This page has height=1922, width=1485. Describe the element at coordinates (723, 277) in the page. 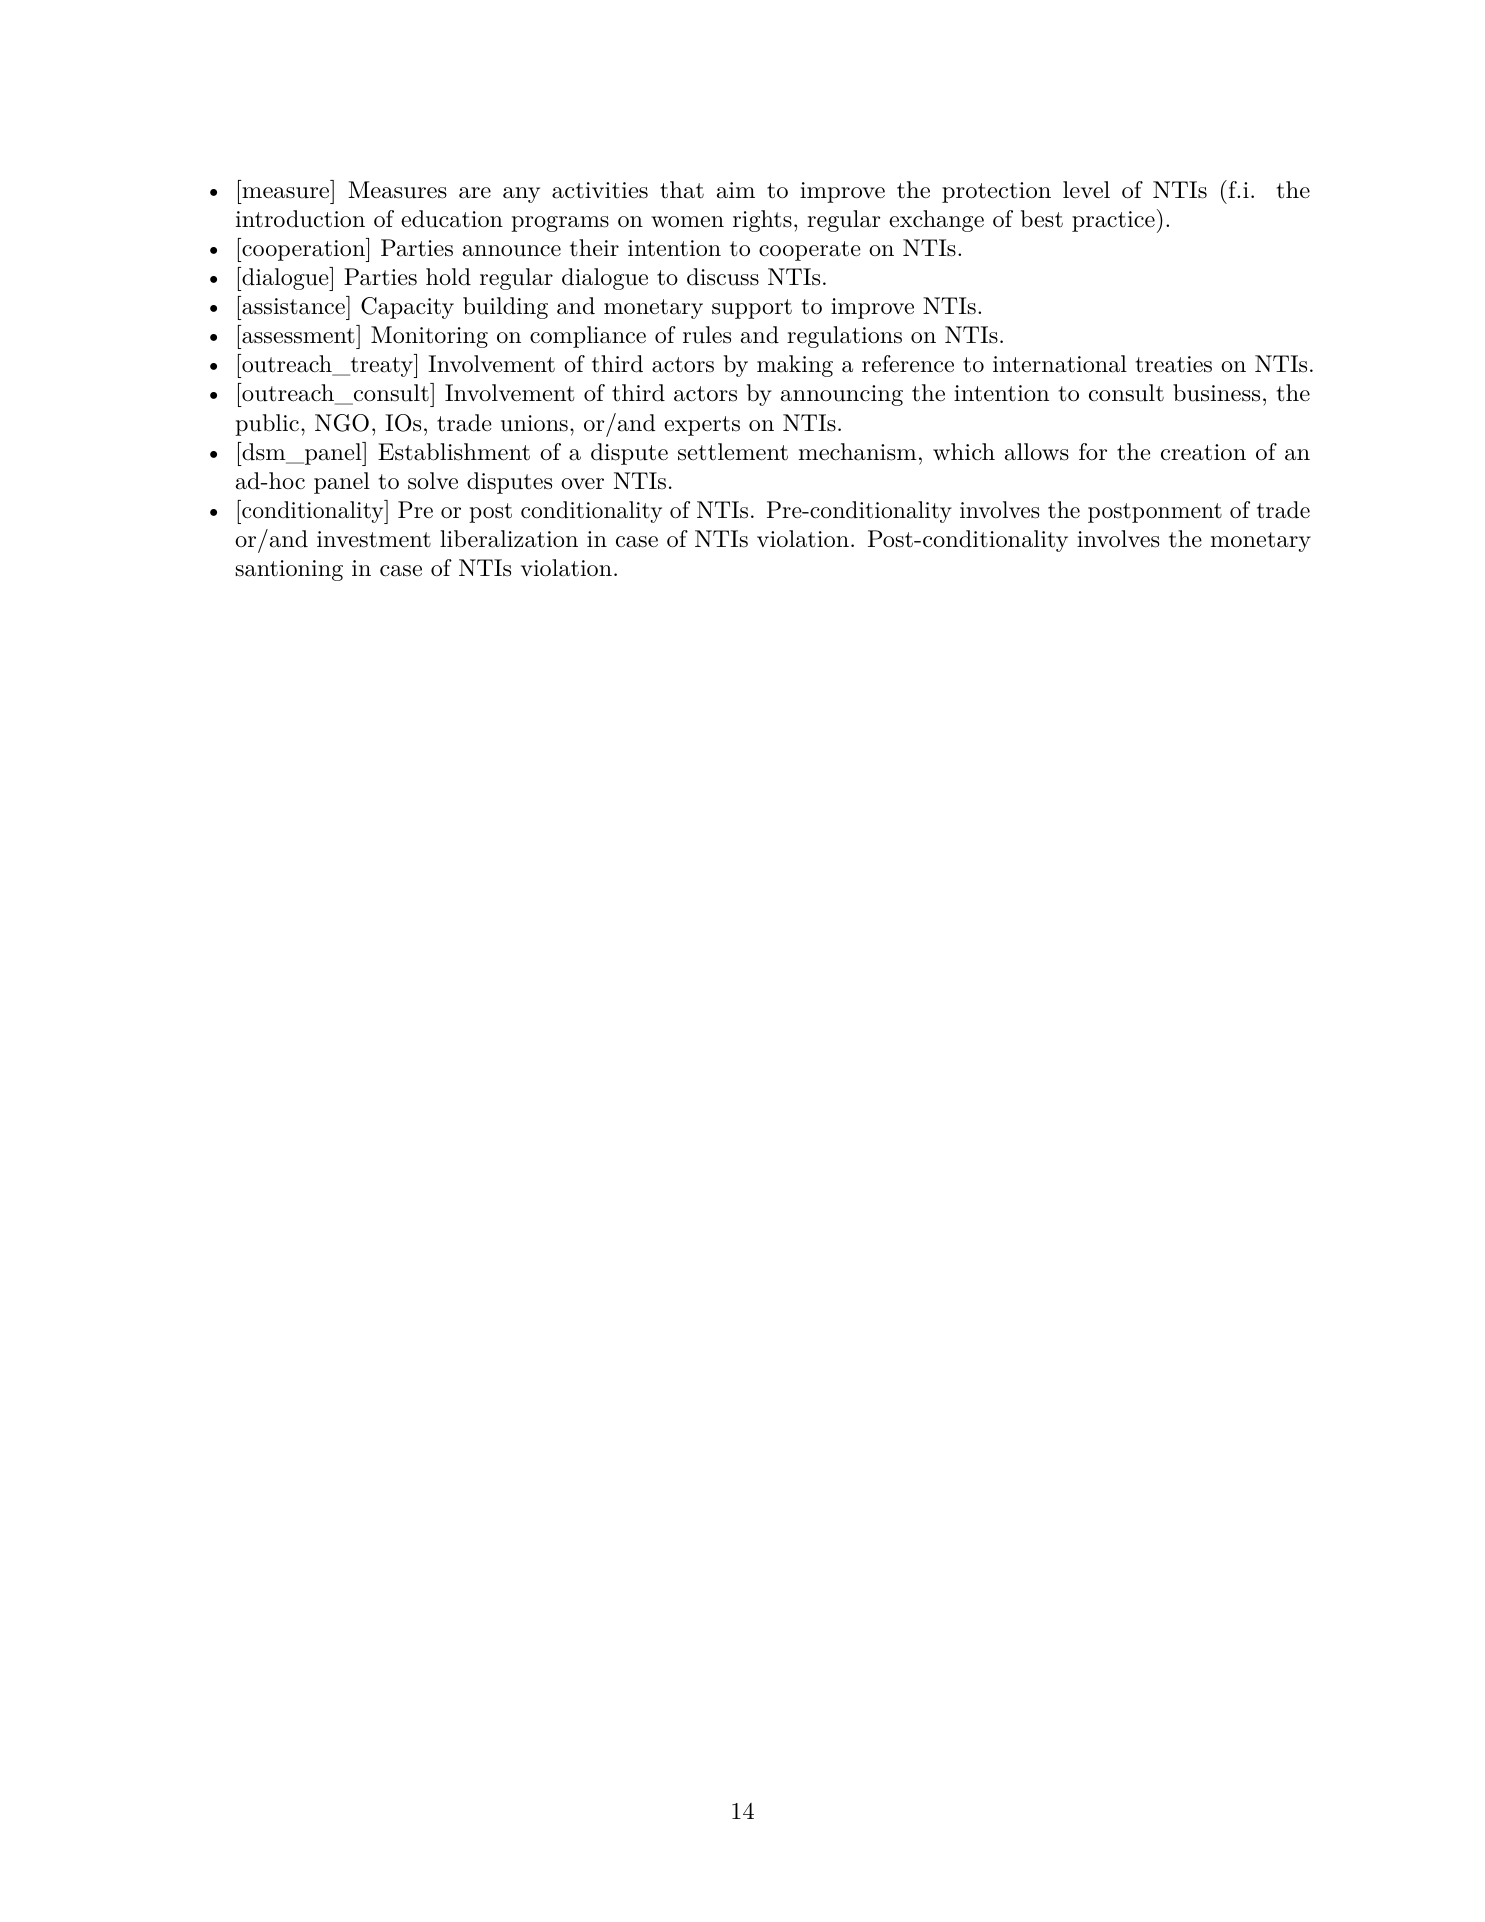

I see `discuss` at that location.
